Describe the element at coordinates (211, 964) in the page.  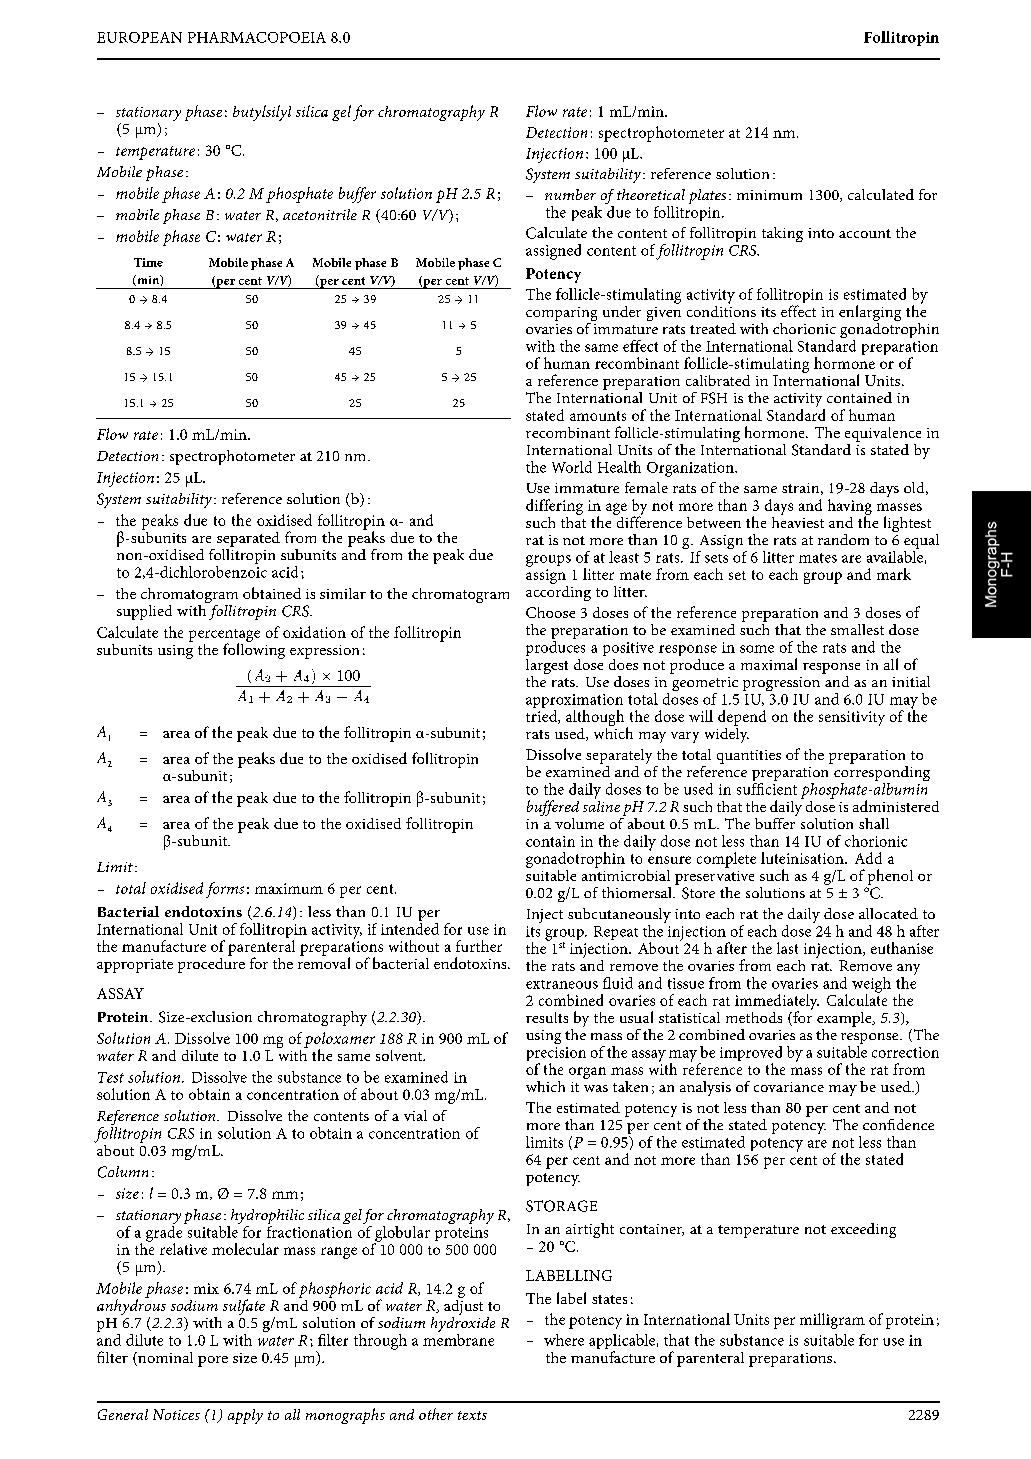
I see `procedure` at that location.
